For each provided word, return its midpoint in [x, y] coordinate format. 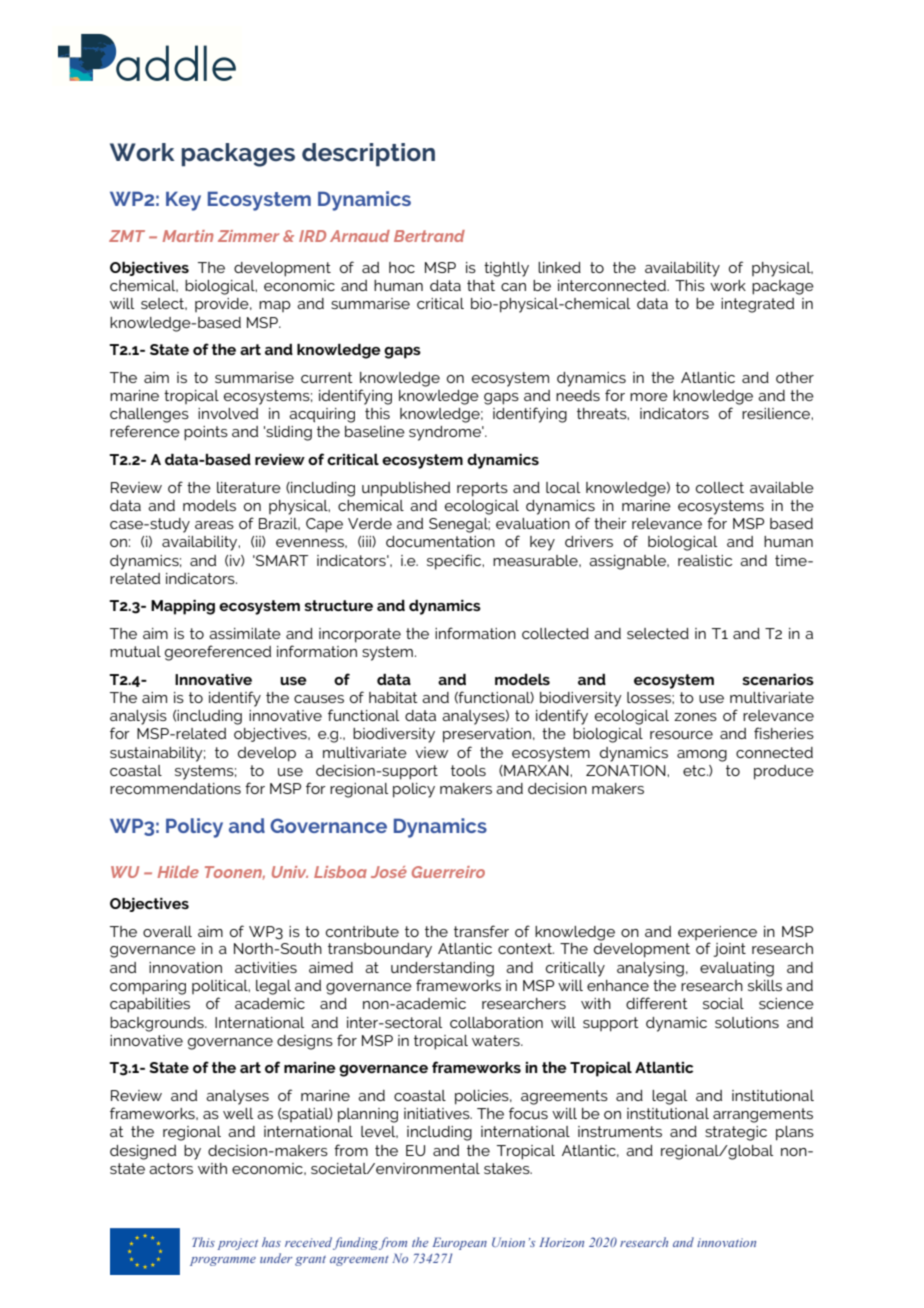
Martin [188, 236]
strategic [736, 1133]
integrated [757, 305]
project [238, 1244]
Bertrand [429, 236]
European [459, 1243]
